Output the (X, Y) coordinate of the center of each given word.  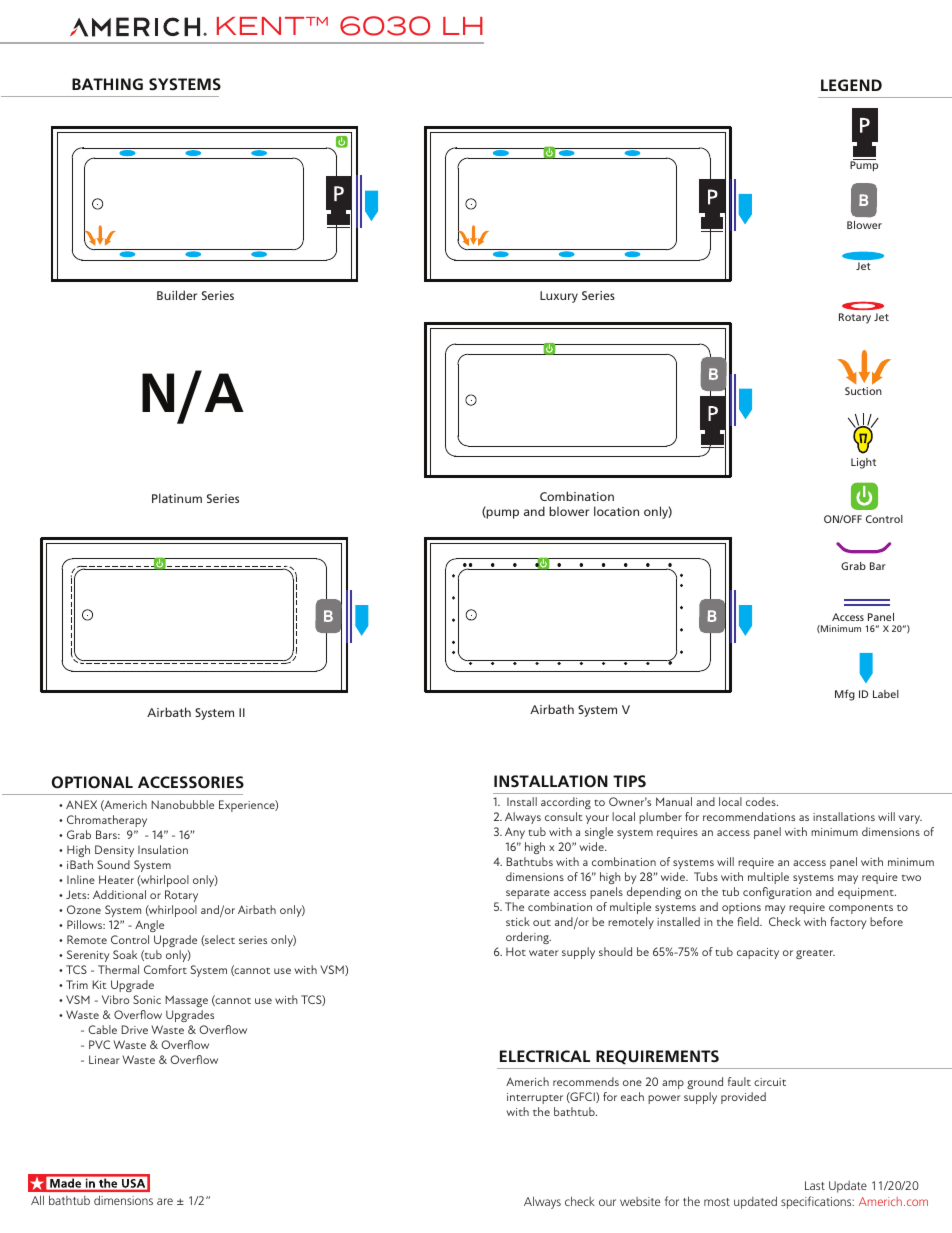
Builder (177, 295)
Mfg (845, 695)
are (165, 1201)
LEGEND (851, 85)
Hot (516, 951)
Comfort (165, 969)
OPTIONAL (92, 782)
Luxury (559, 297)
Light (863, 463)
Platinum (177, 498)
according (566, 803)
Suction (863, 391)
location (616, 511)
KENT (262, 26)
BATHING (107, 84)
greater (815, 954)
